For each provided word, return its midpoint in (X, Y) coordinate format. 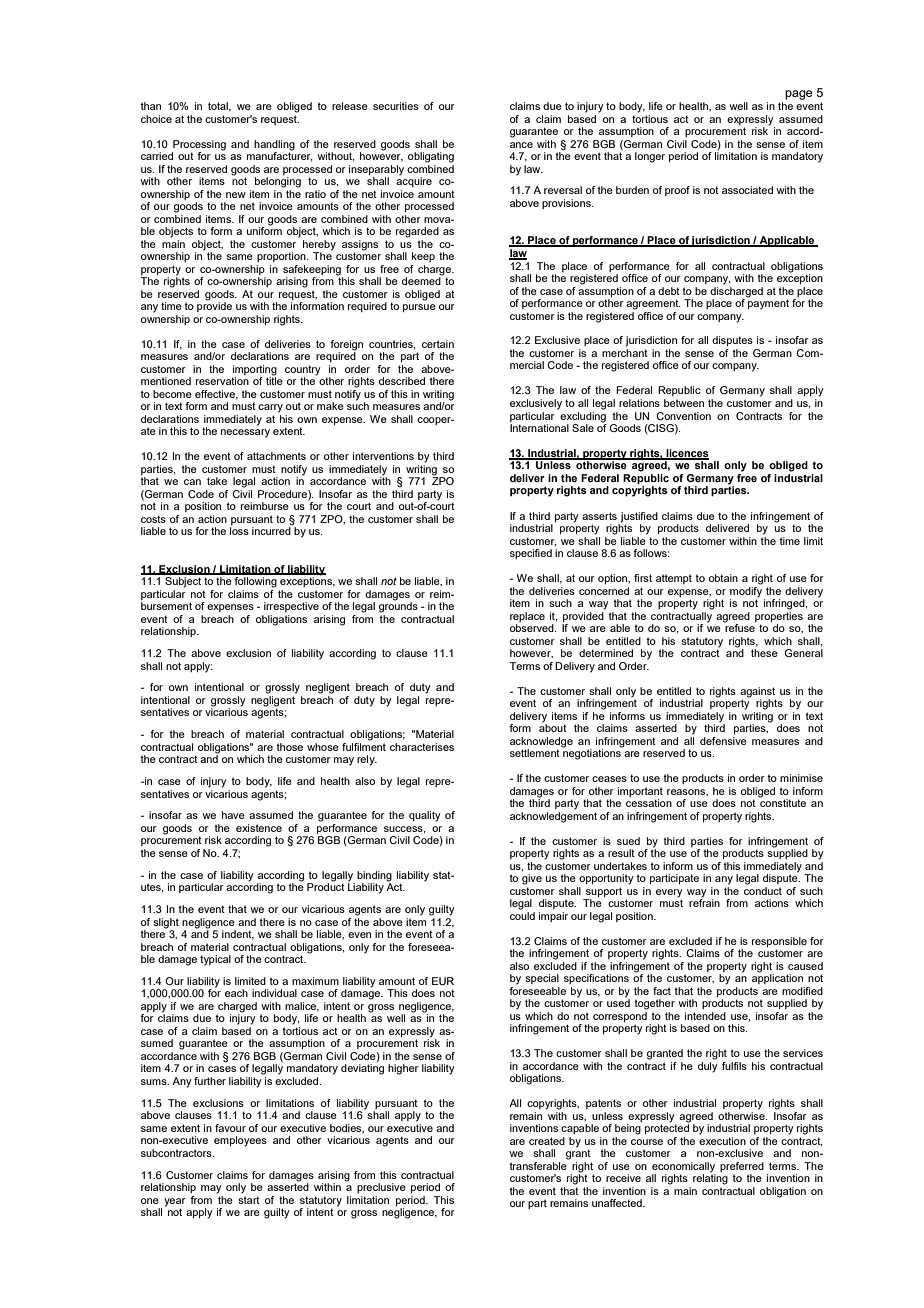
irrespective (291, 607)
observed (533, 628)
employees (240, 1141)
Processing (199, 145)
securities (396, 106)
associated (747, 190)
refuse (739, 627)
